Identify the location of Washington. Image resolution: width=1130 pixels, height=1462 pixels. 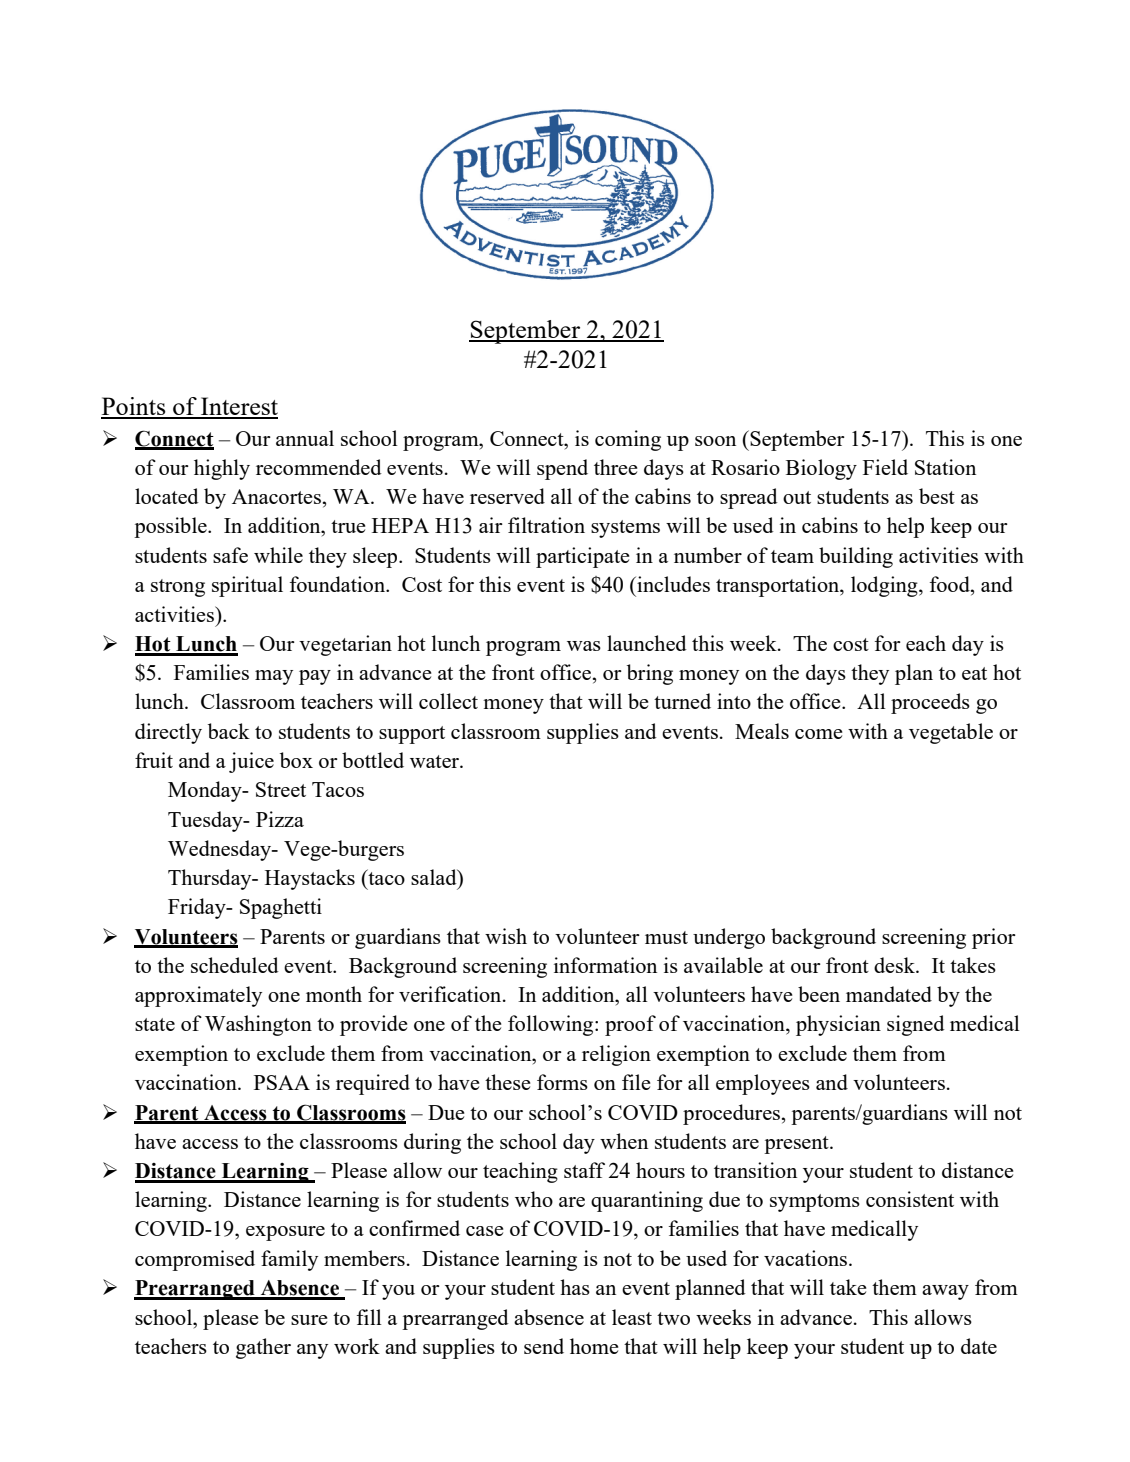
(258, 1025).
